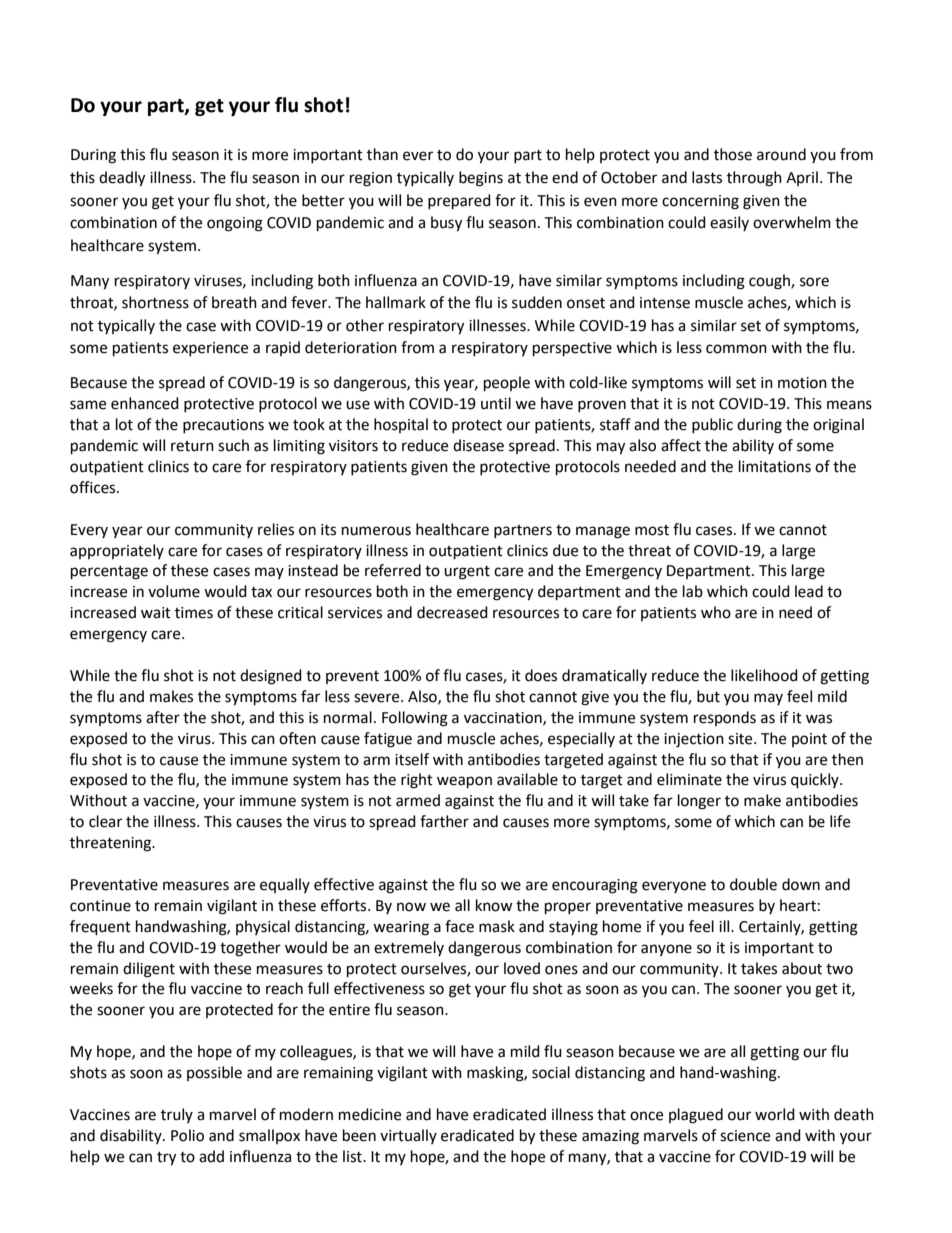  Describe the element at coordinates (187, 1135) in the screenshot. I see `Polio` at that location.
